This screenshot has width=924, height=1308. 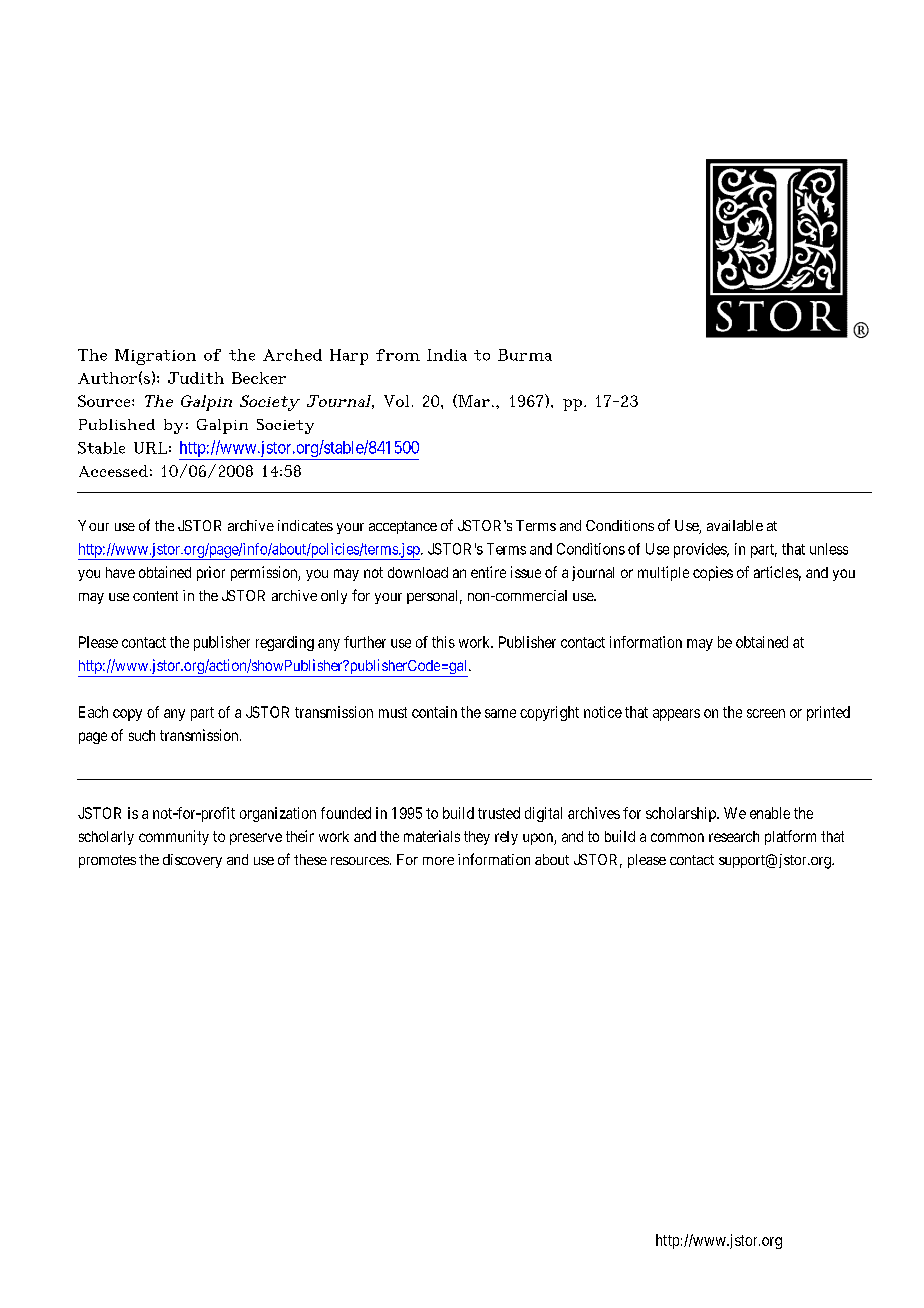 I want to click on available, so click(x=735, y=525).
